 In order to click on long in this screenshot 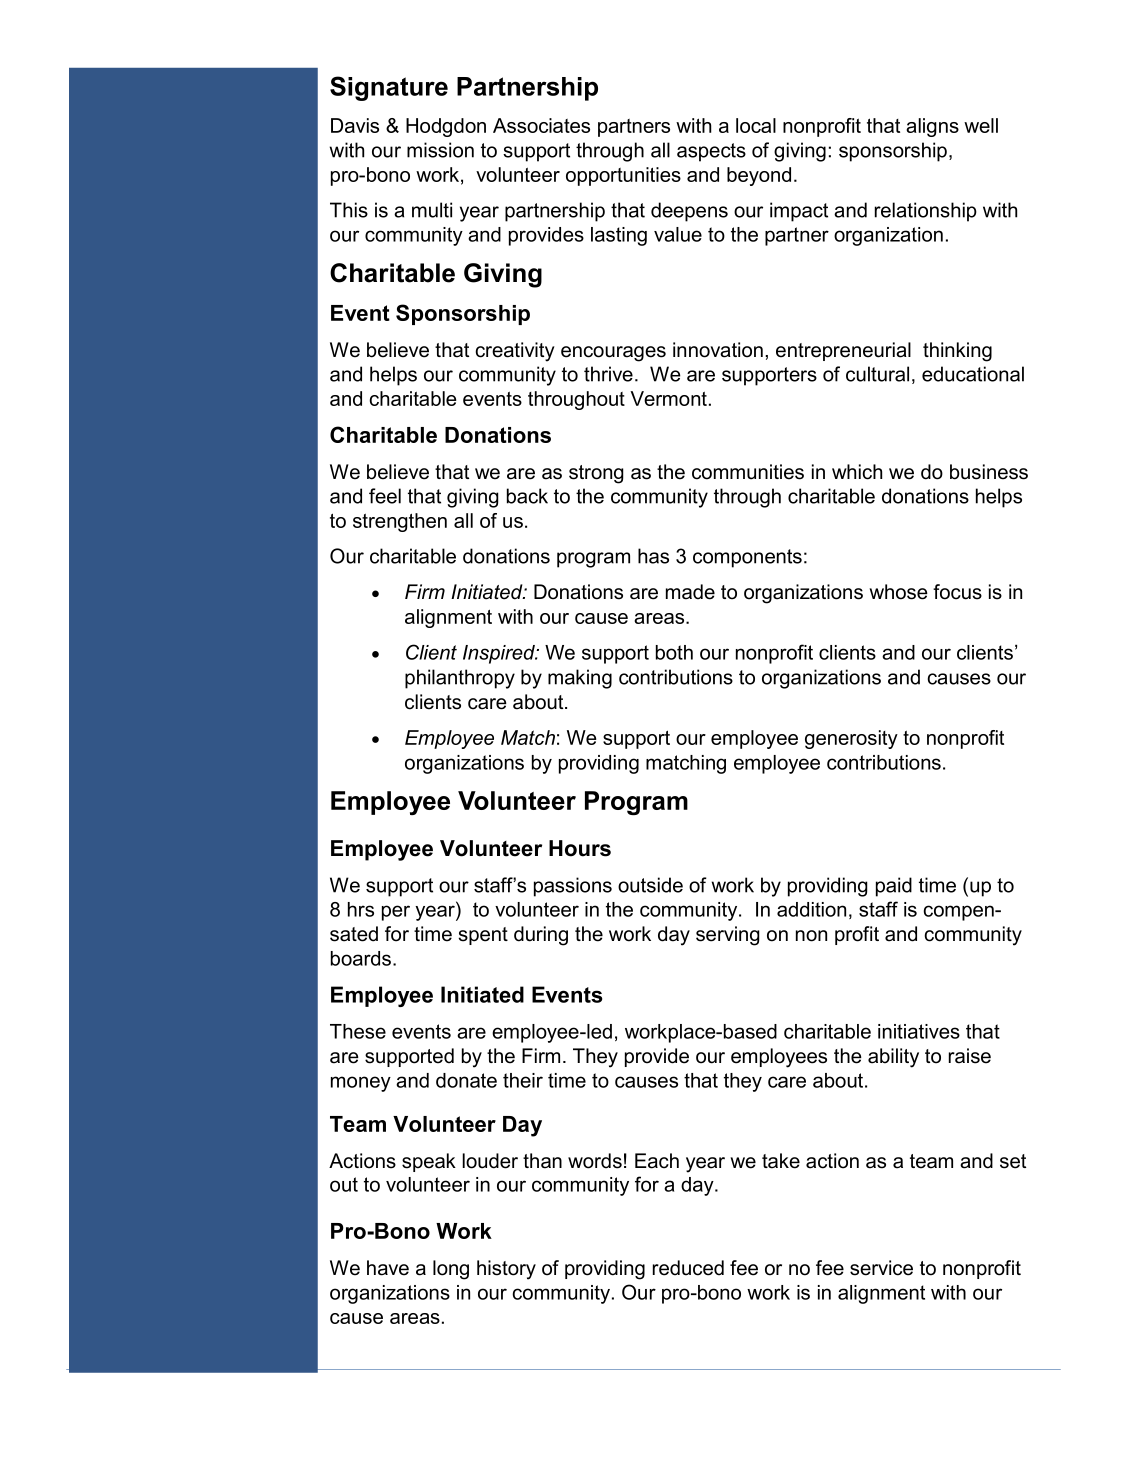, I will do `click(451, 1270)`.
